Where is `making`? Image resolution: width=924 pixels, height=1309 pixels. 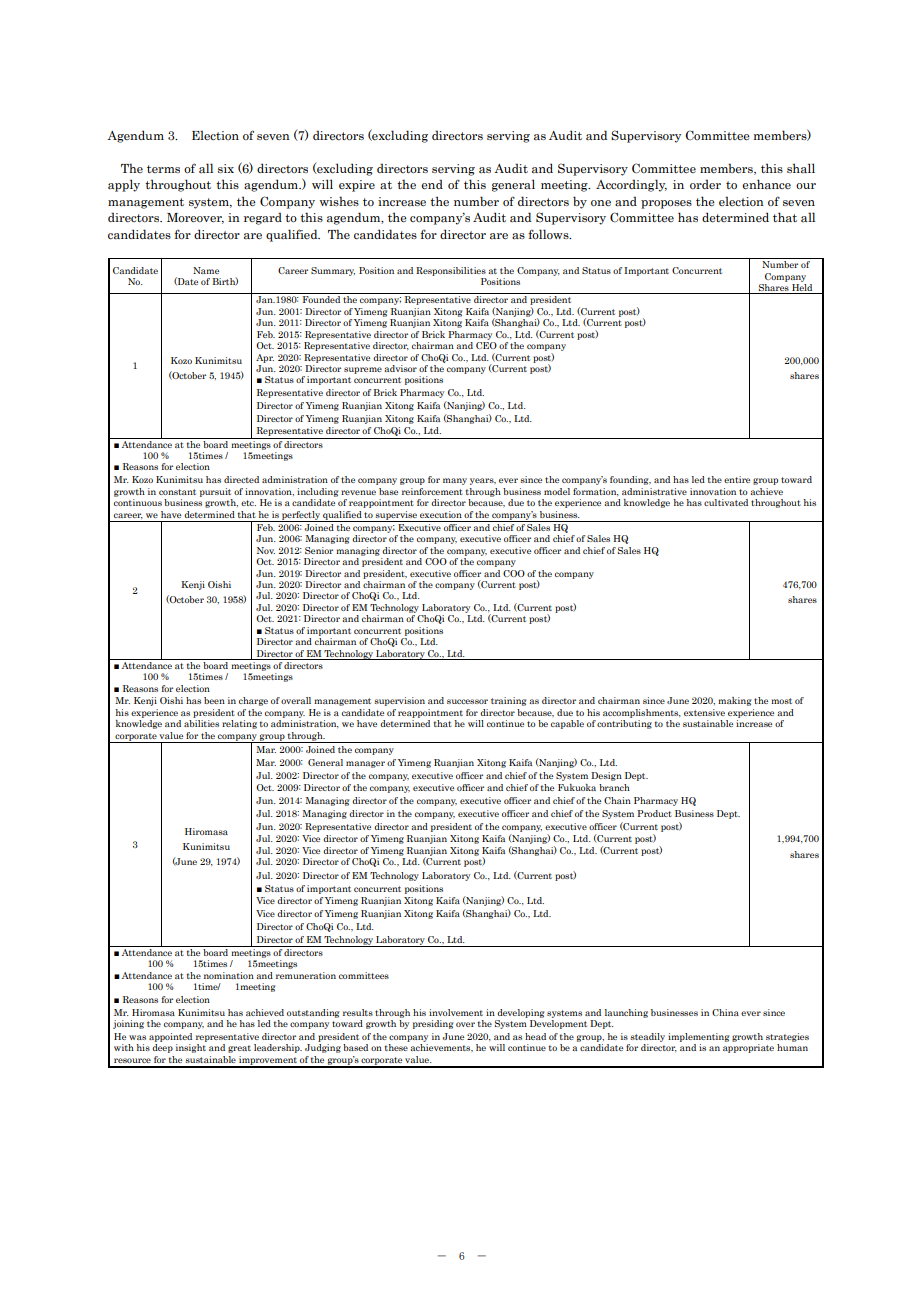 making is located at coordinates (734, 701).
